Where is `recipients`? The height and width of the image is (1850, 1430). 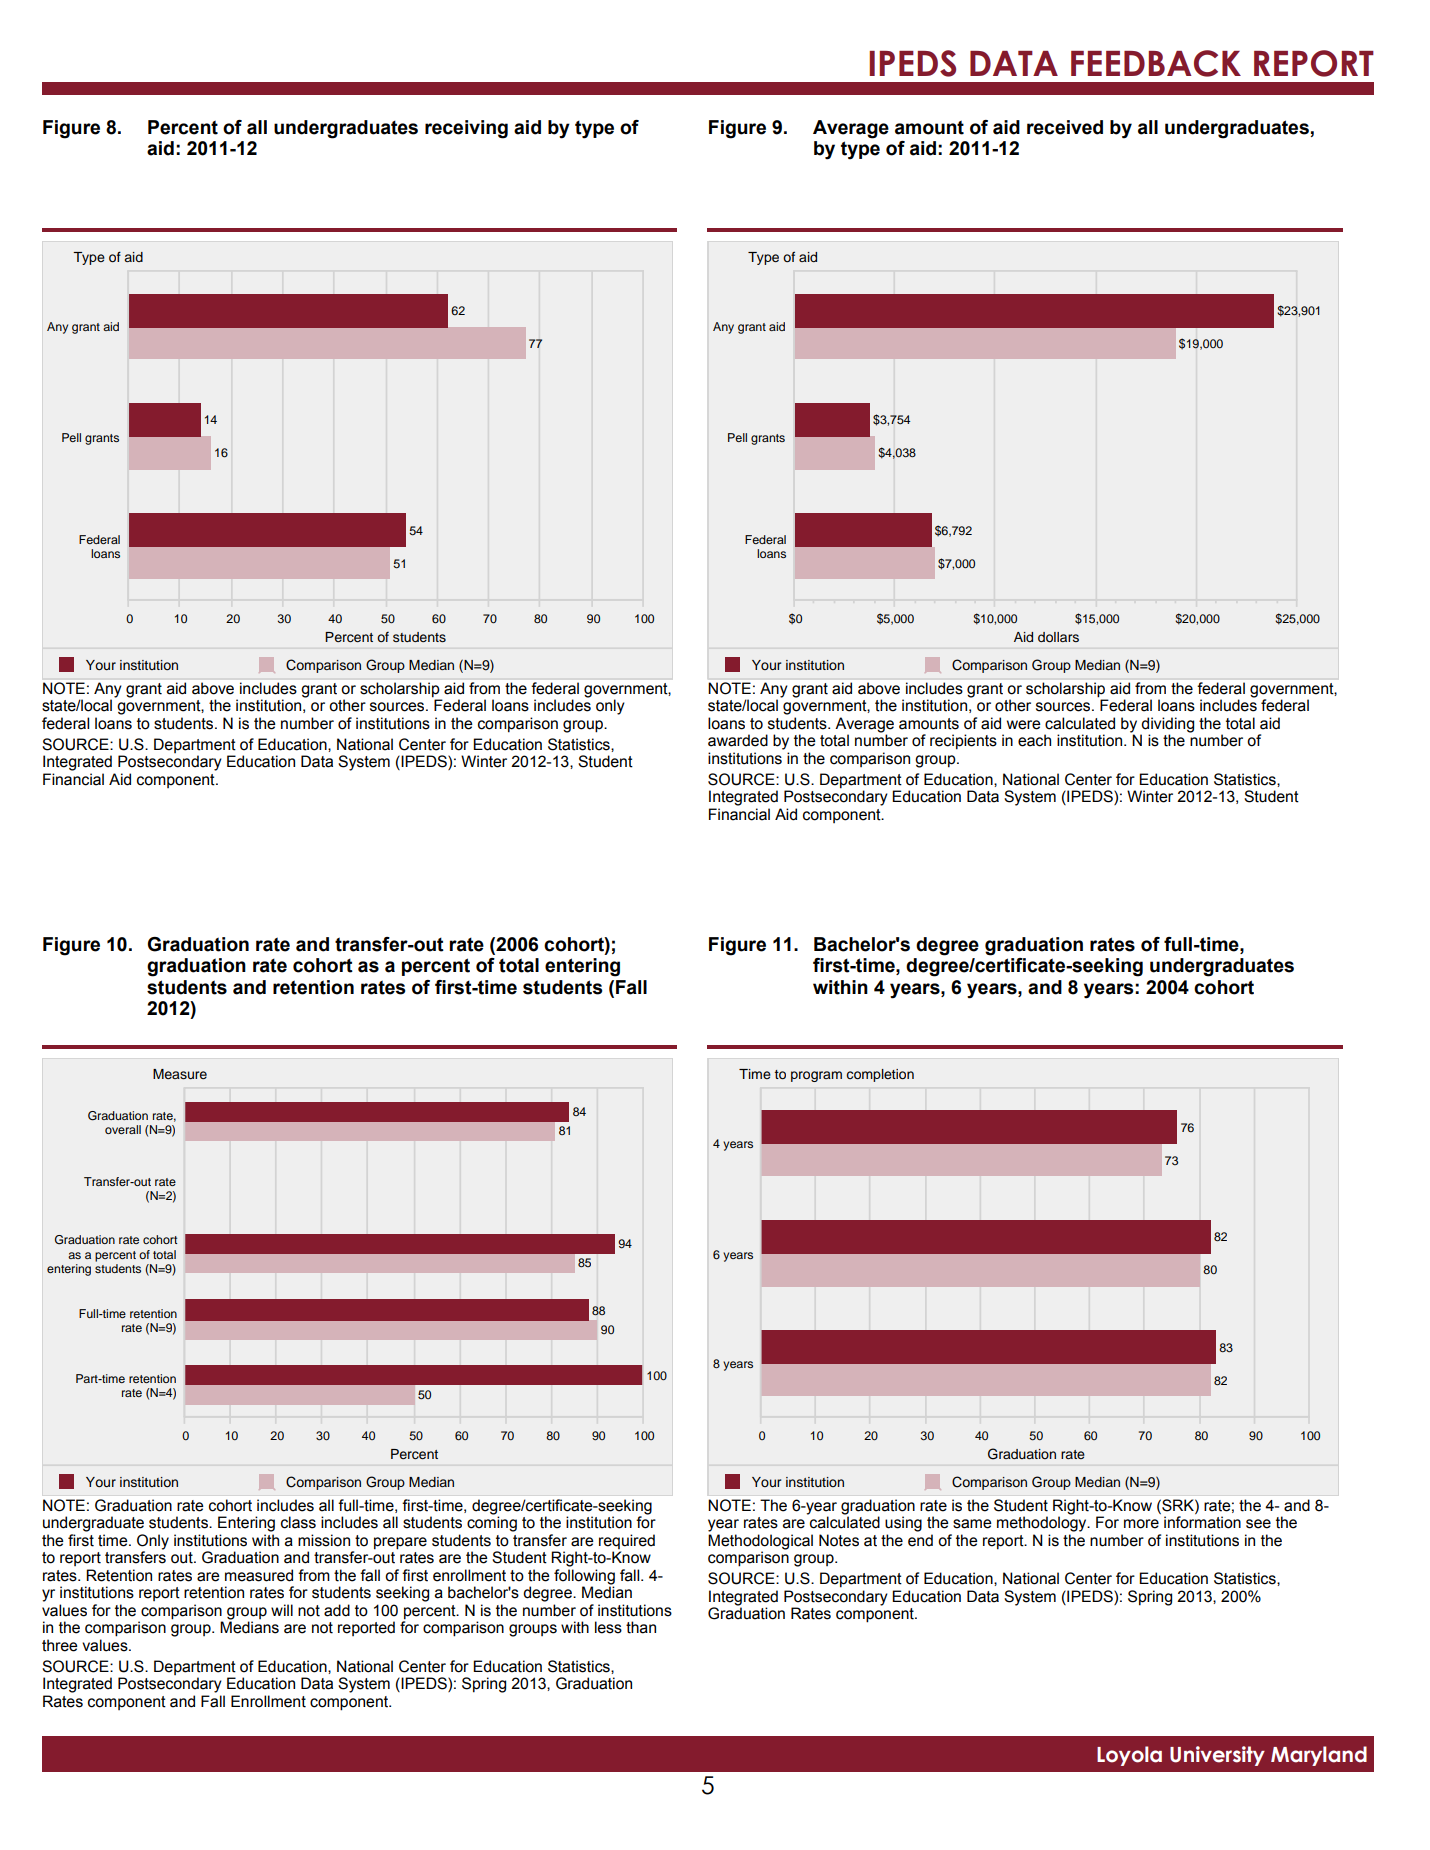 recipients is located at coordinates (963, 742).
